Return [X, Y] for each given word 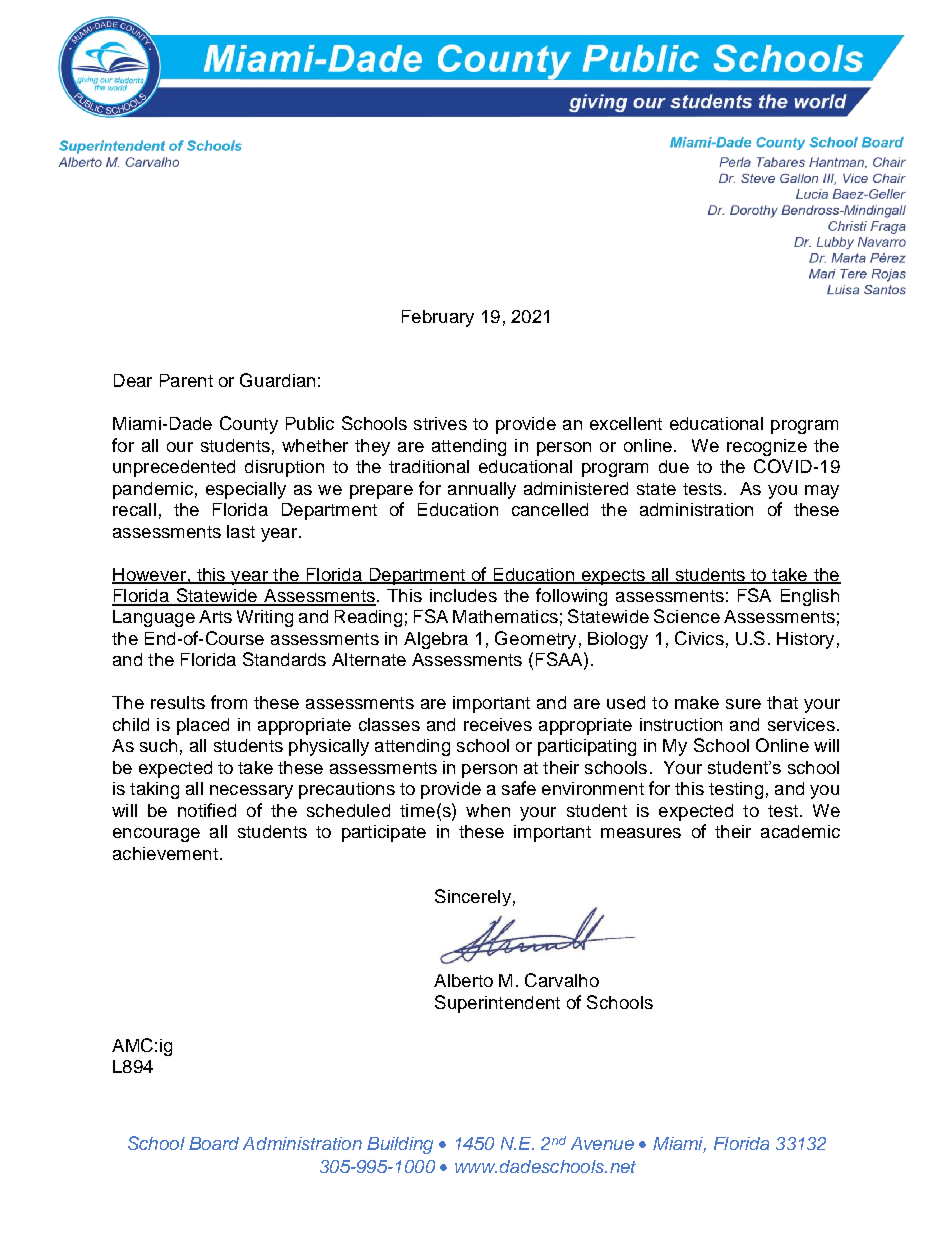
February [438, 318]
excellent [626, 423]
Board [214, 1143]
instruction [681, 724]
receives [498, 724]
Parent [186, 380]
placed [203, 726]
